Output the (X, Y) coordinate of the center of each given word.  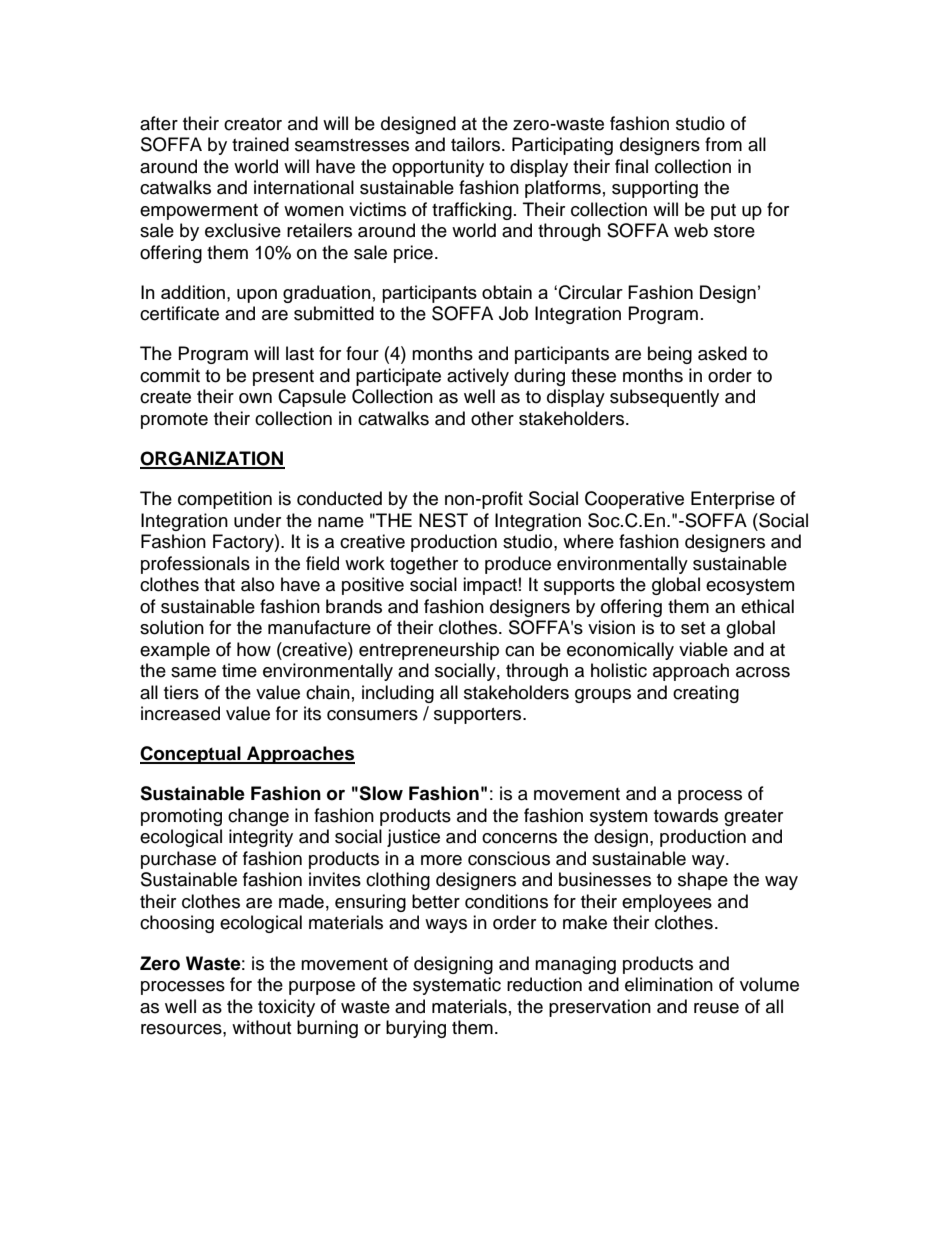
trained (260, 144)
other (492, 418)
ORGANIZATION (212, 459)
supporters (477, 716)
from (723, 144)
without (261, 1027)
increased (180, 713)
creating (706, 694)
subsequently (664, 398)
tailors (477, 144)
